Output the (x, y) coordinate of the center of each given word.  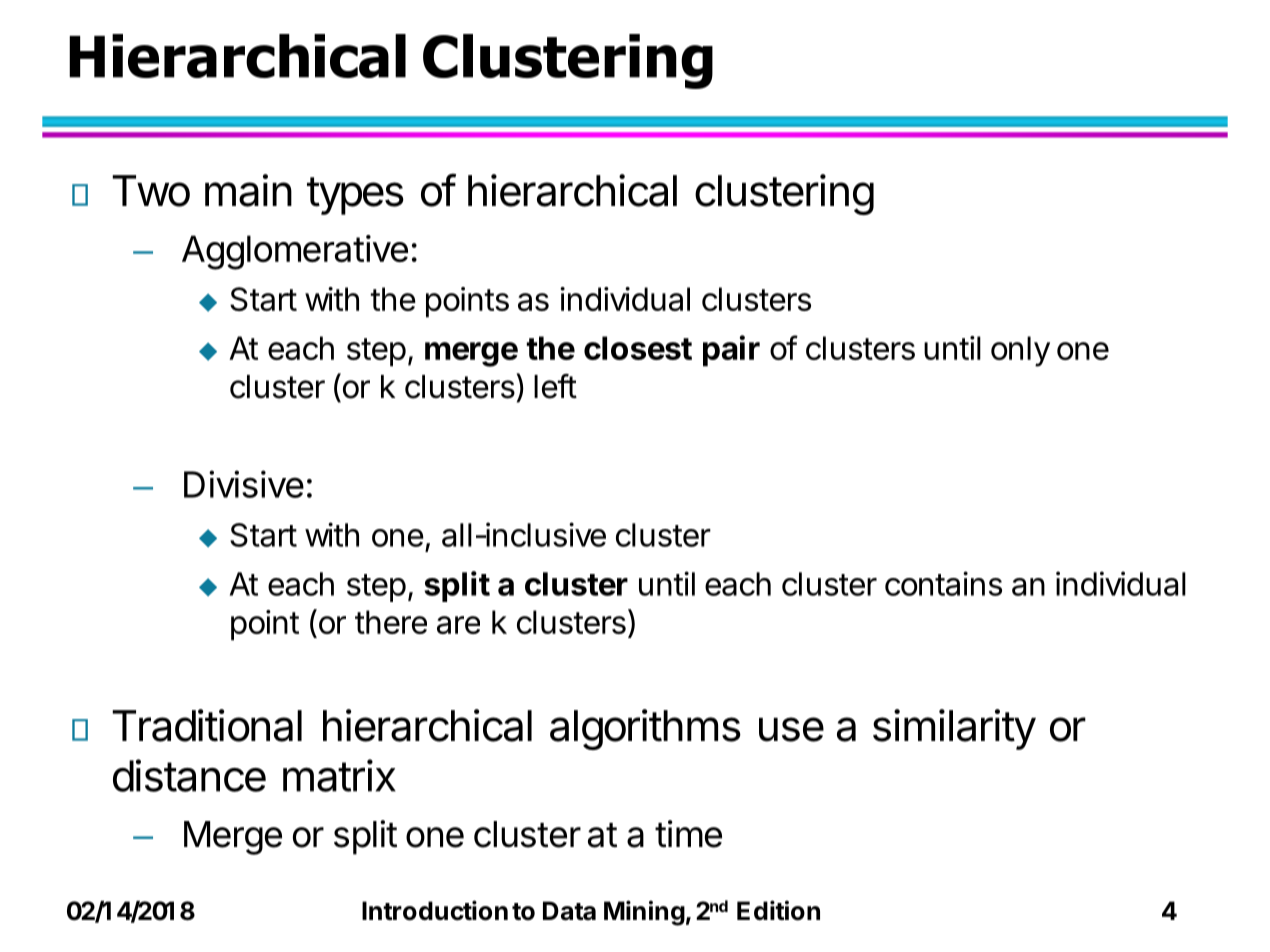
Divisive (244, 484)
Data (569, 911)
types (355, 196)
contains (943, 583)
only (1020, 351)
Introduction (435, 910)
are (458, 625)
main (248, 190)
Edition (778, 910)
